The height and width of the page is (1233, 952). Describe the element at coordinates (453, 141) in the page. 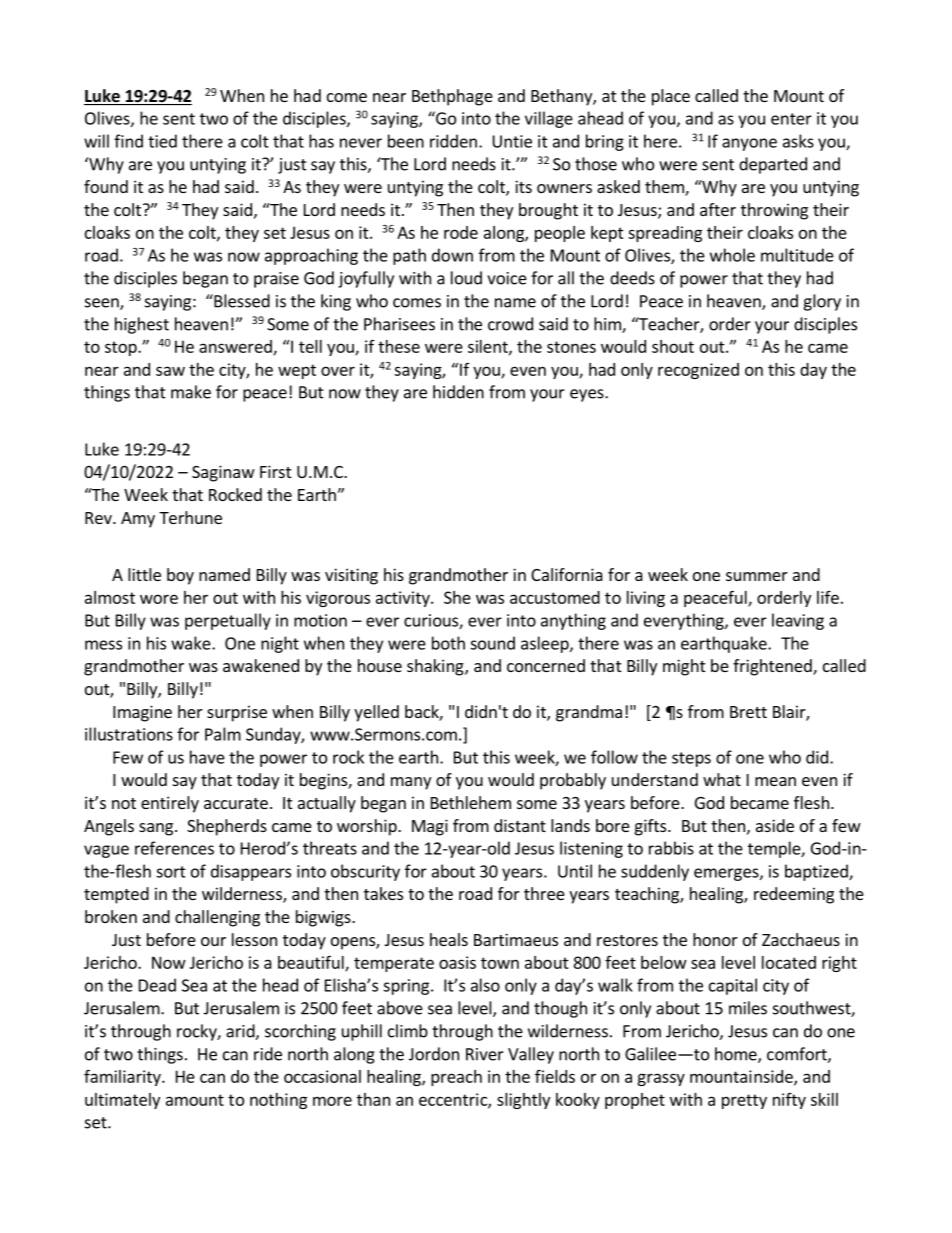

I see `ridden` at that location.
